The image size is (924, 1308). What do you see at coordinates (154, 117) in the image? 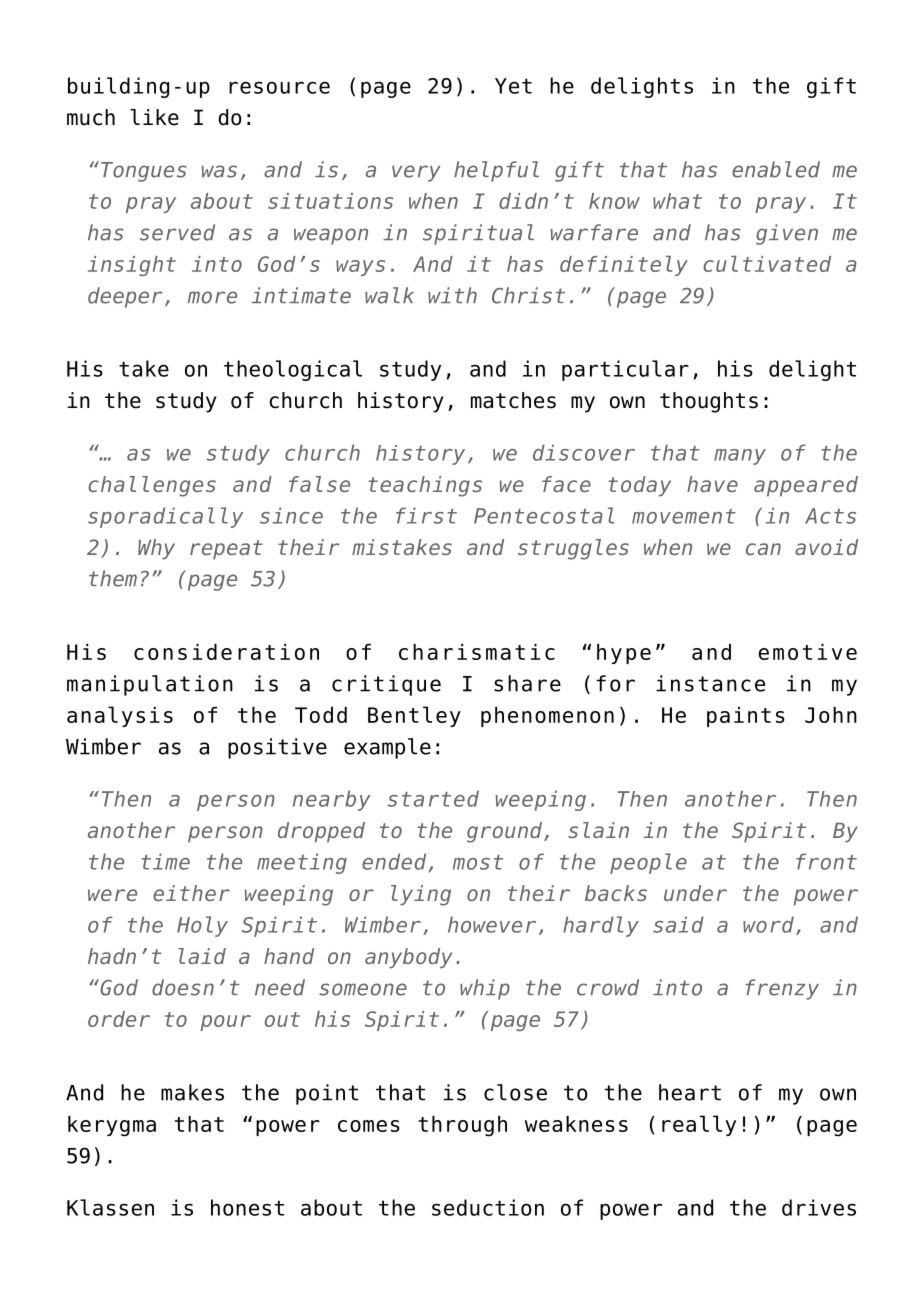
I see `like` at bounding box center [154, 117].
